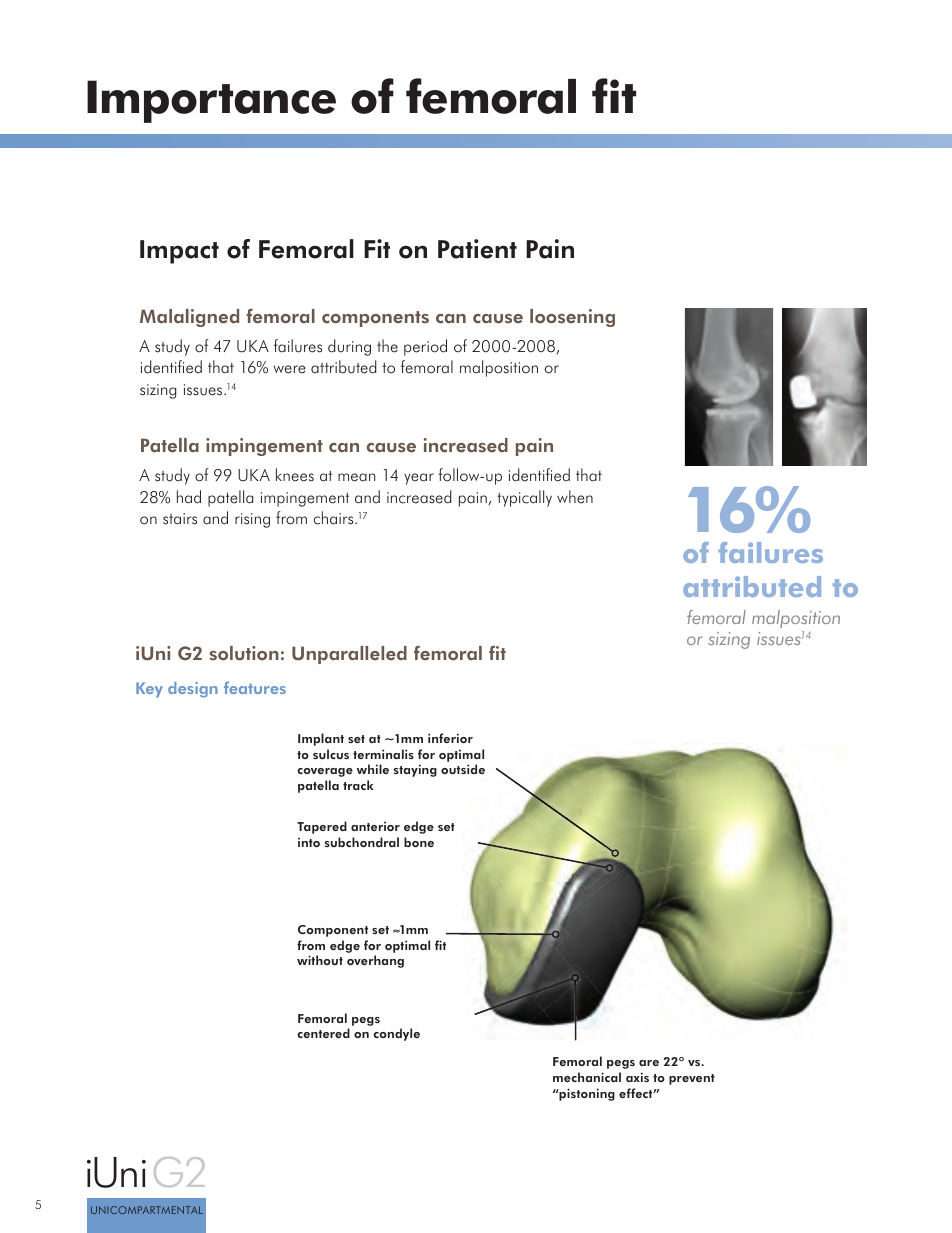  Describe the element at coordinates (463, 769) in the screenshot. I see `outside` at that location.
